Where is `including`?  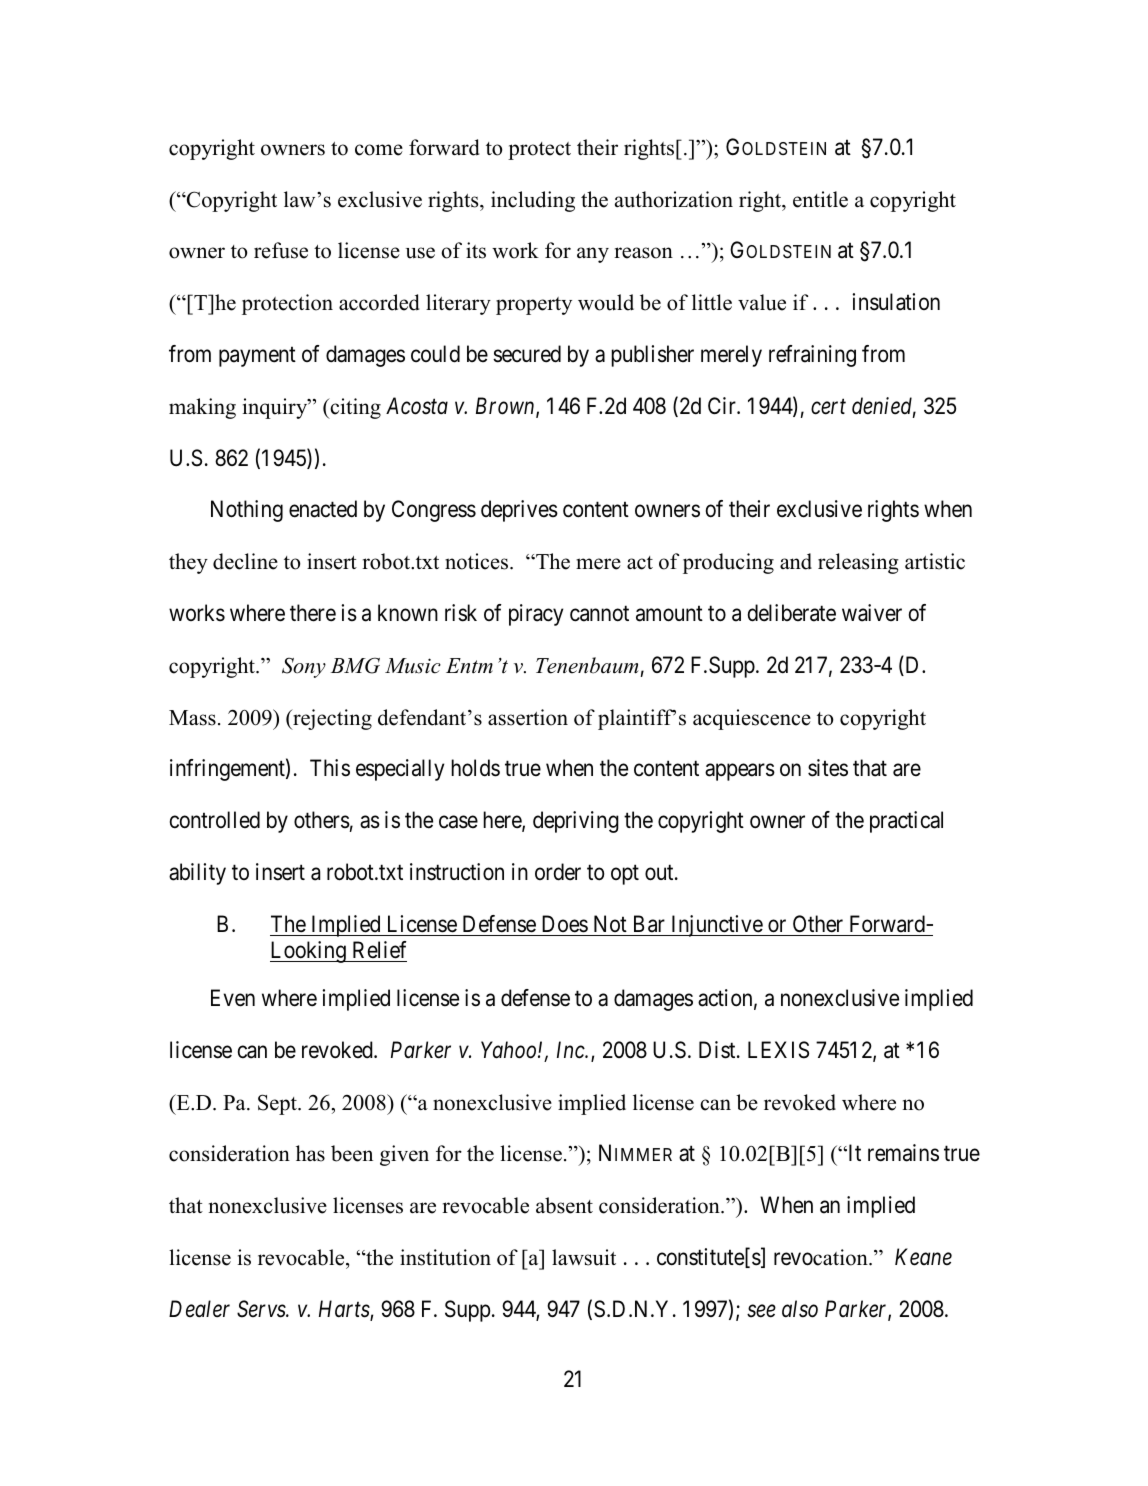 including is located at coordinates (533, 201).
